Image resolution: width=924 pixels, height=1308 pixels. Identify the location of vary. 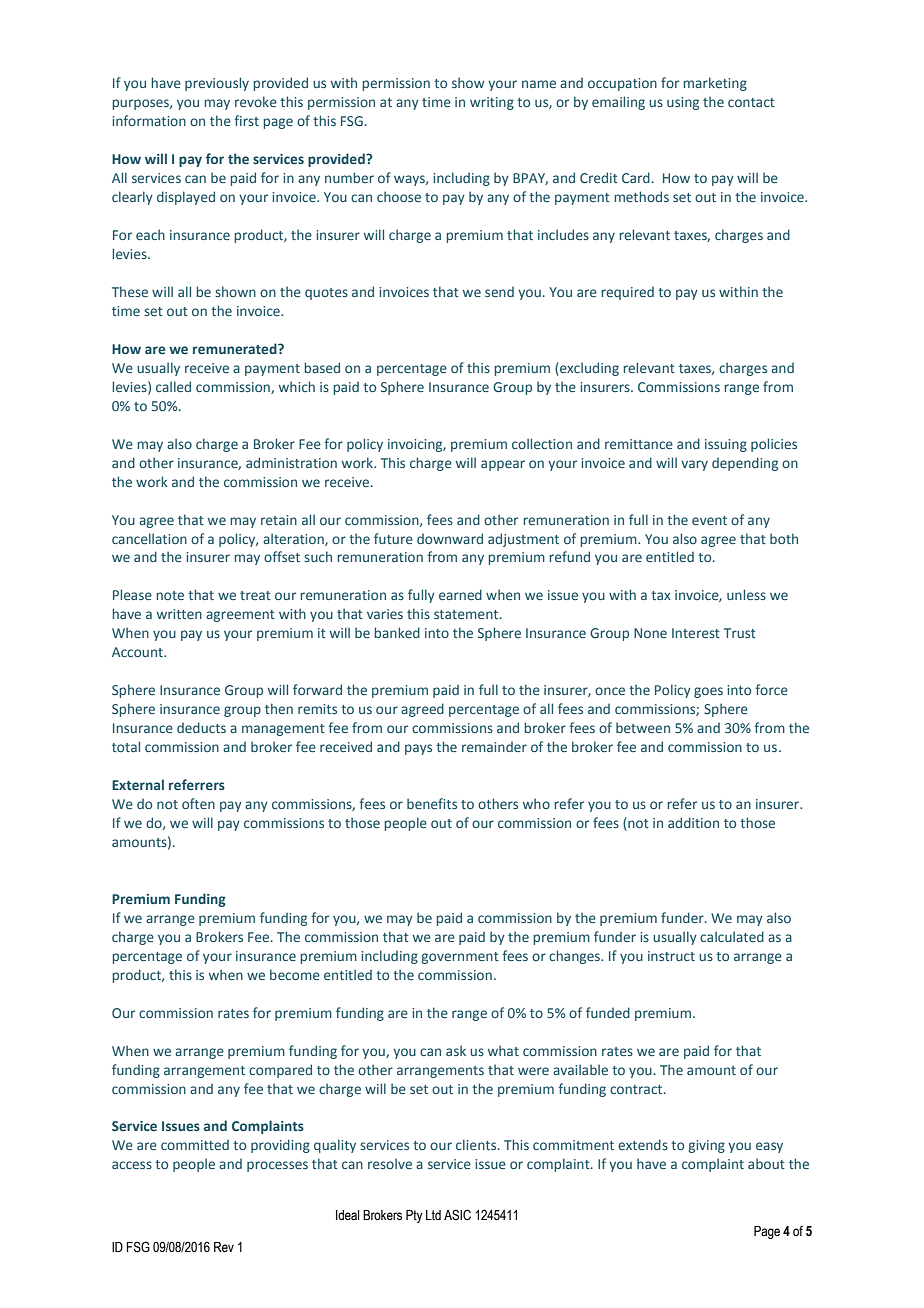
(694, 465).
